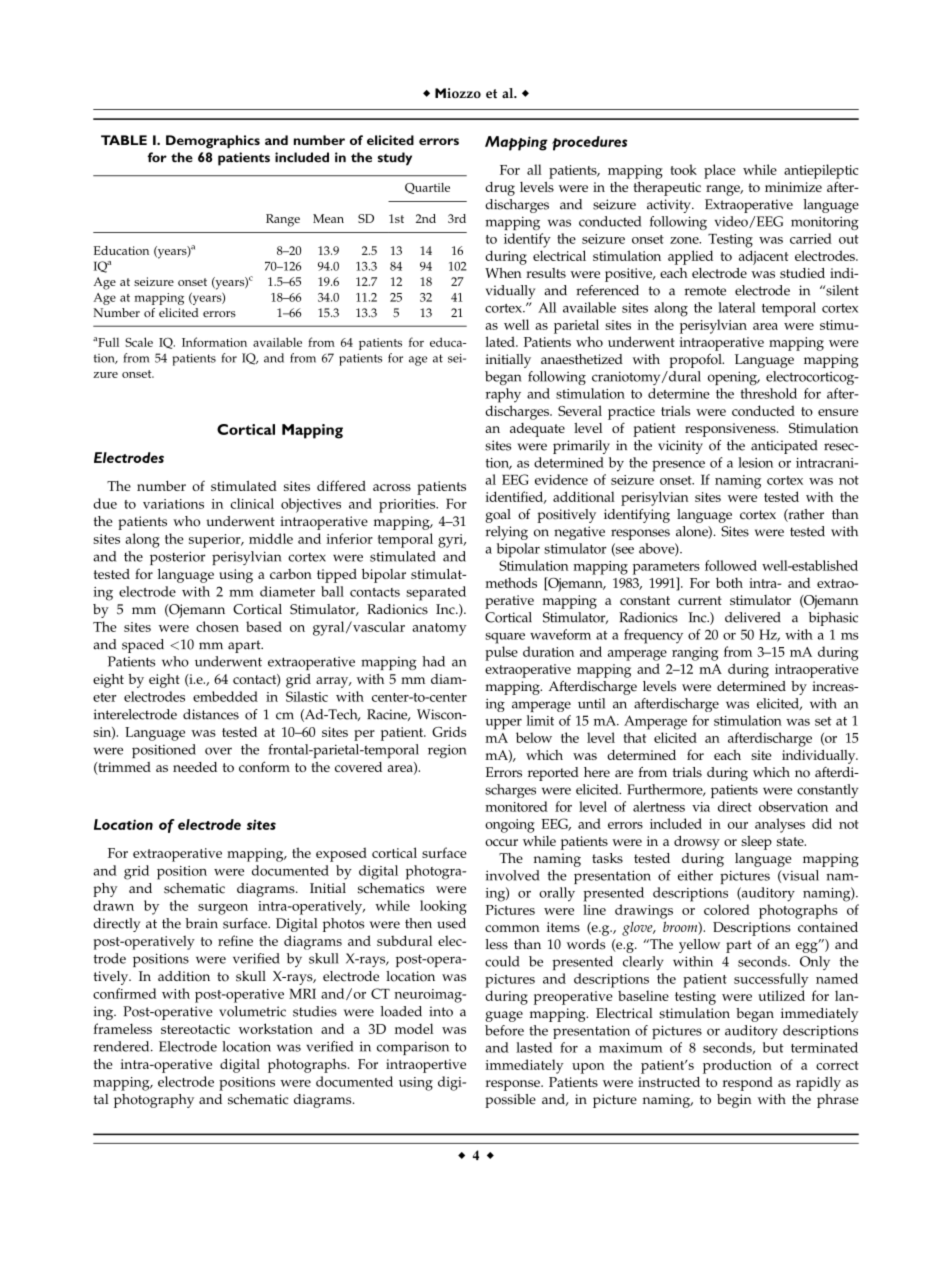 The width and height of the screenshot is (952, 1261). I want to click on stereotactic, so click(195, 1029).
